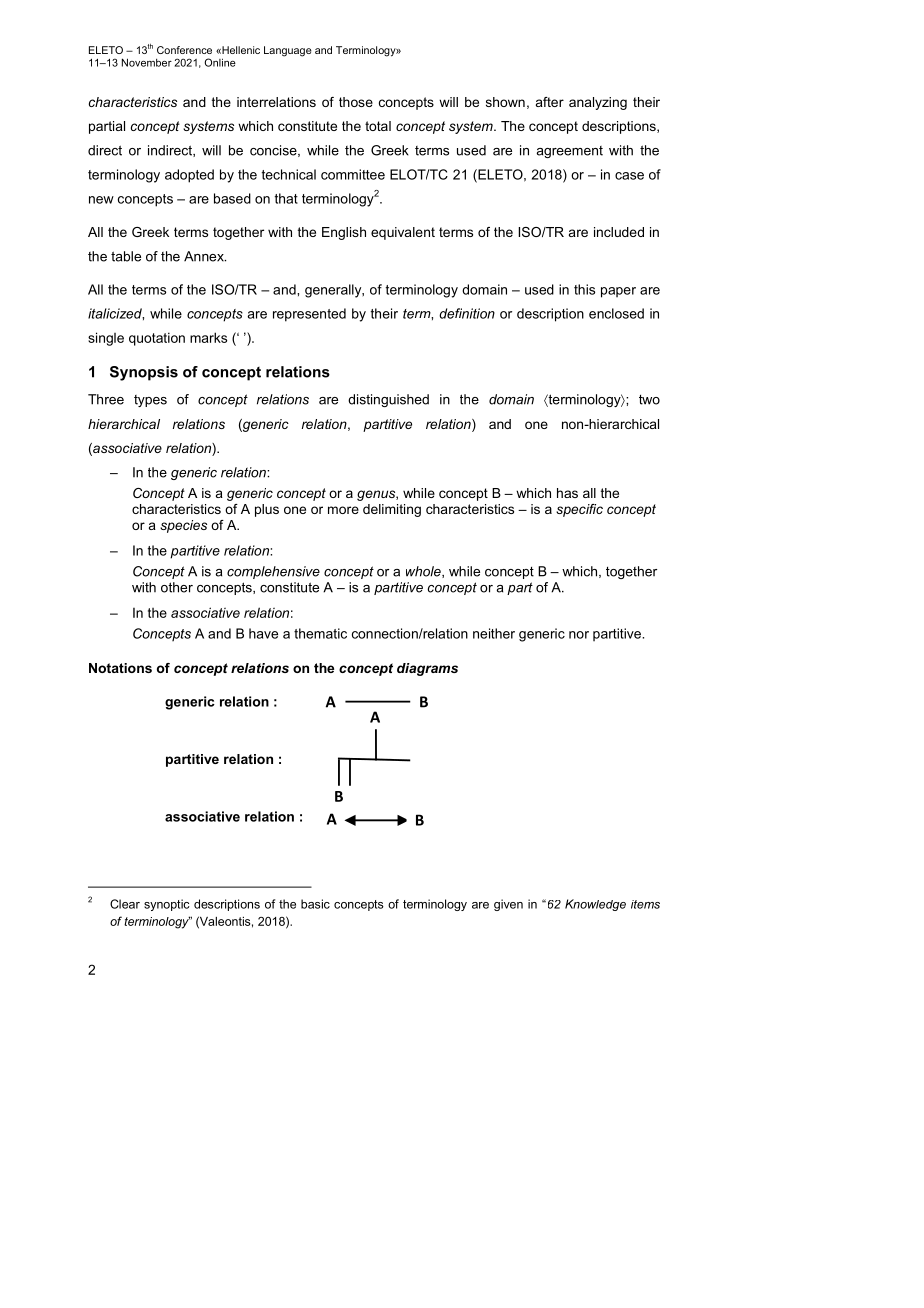 This screenshot has height=1308, width=924. I want to click on basic, so click(315, 904).
